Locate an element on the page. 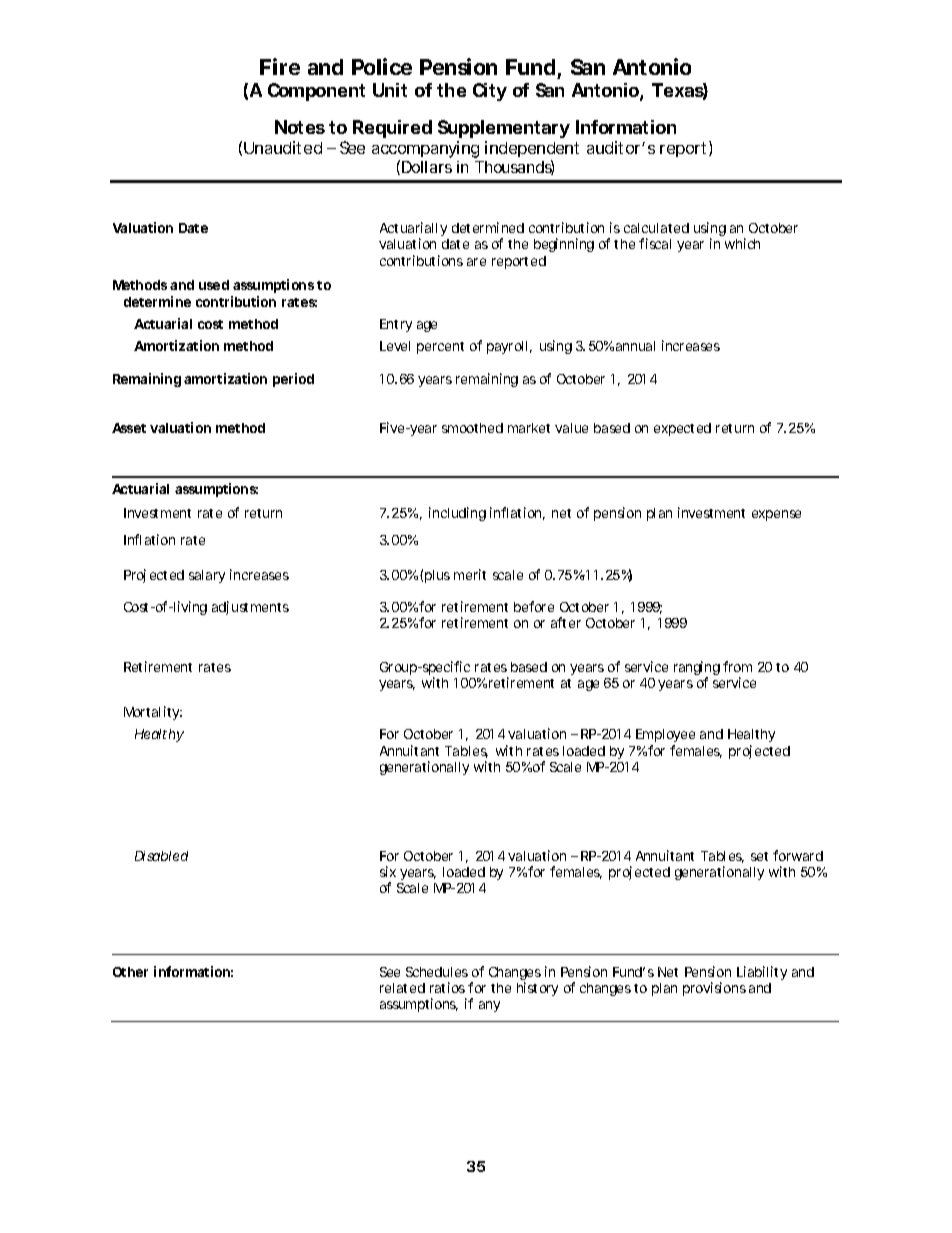  expense is located at coordinates (776, 515).
